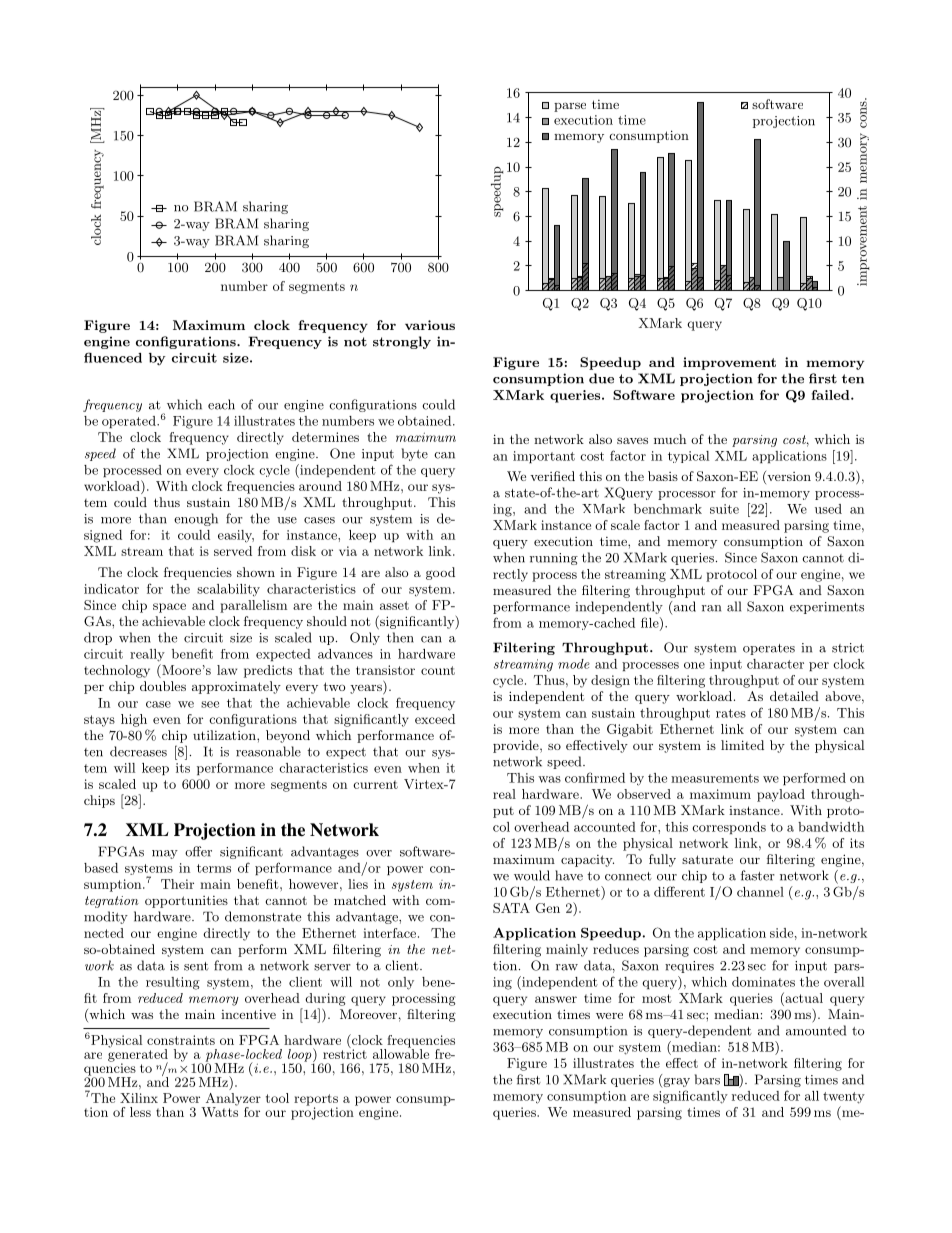  What do you see at coordinates (221, 404) in the page?
I see `each` at bounding box center [221, 404].
